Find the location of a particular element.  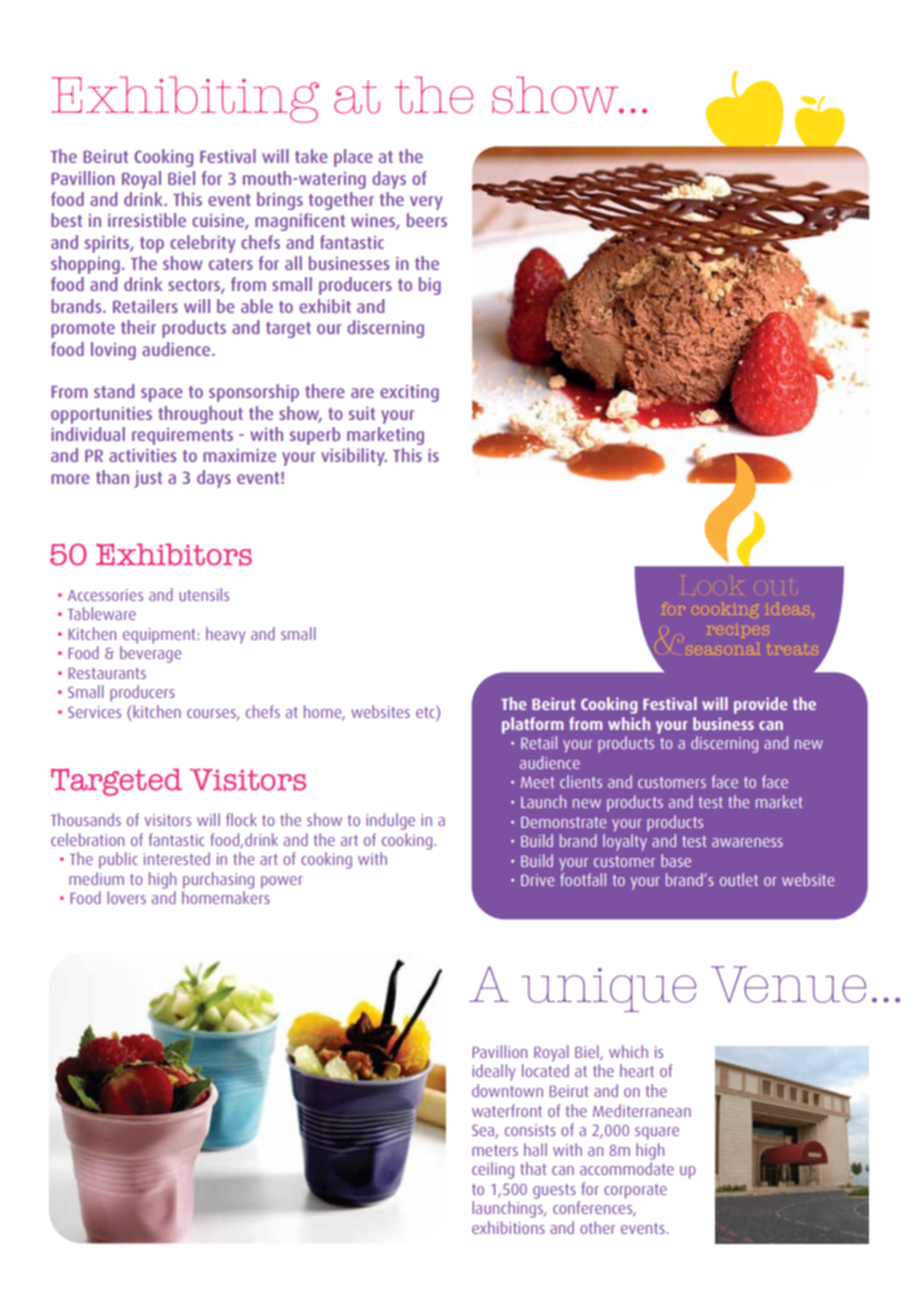

meters is located at coordinates (495, 1150).
